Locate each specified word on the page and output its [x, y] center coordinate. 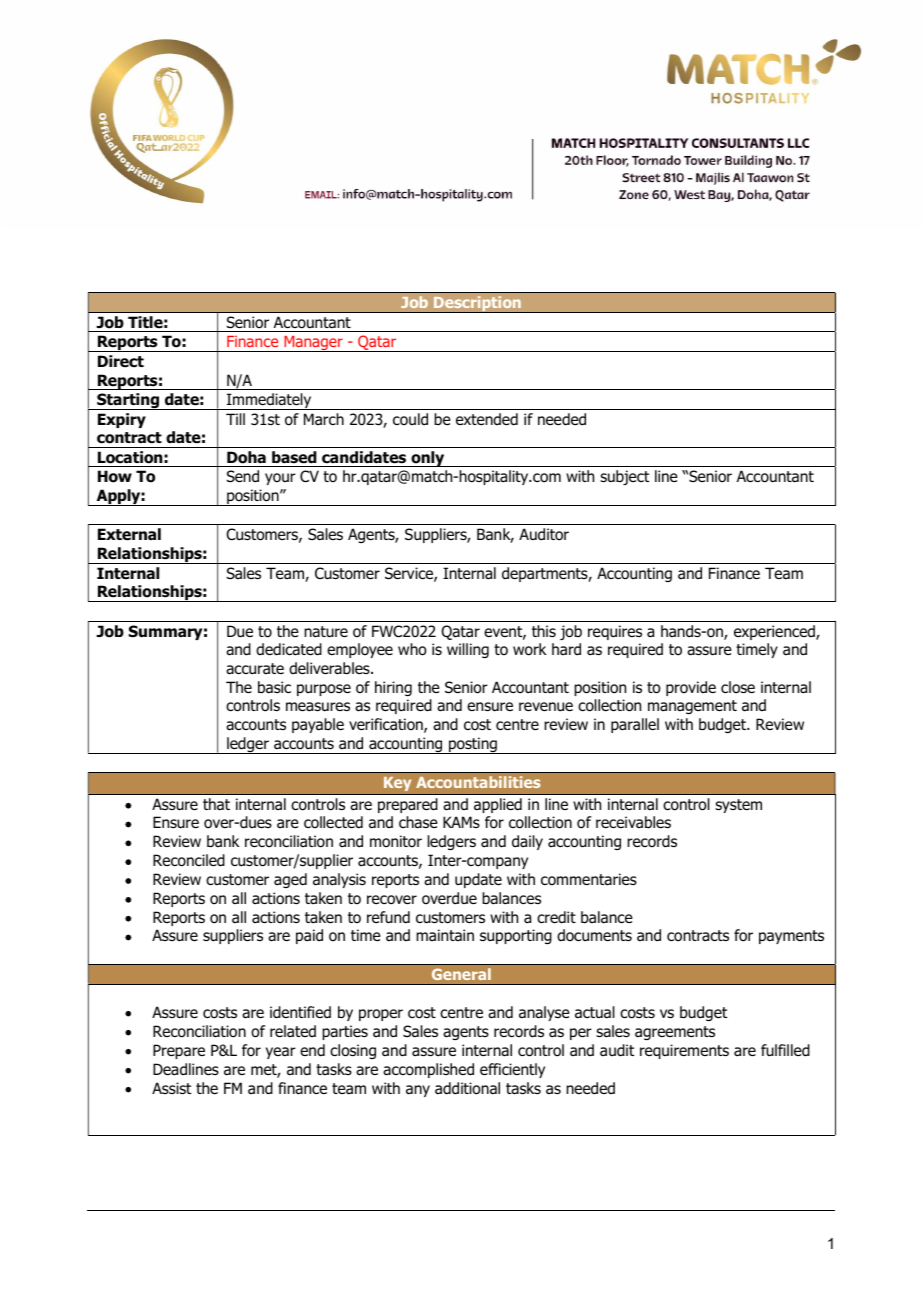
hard [566, 649]
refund [388, 917]
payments [791, 937]
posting [473, 745]
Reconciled [189, 860]
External [129, 534]
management [692, 707]
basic [274, 687]
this [544, 631]
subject [624, 477]
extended [487, 419]
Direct [121, 361]
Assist [171, 1088]
